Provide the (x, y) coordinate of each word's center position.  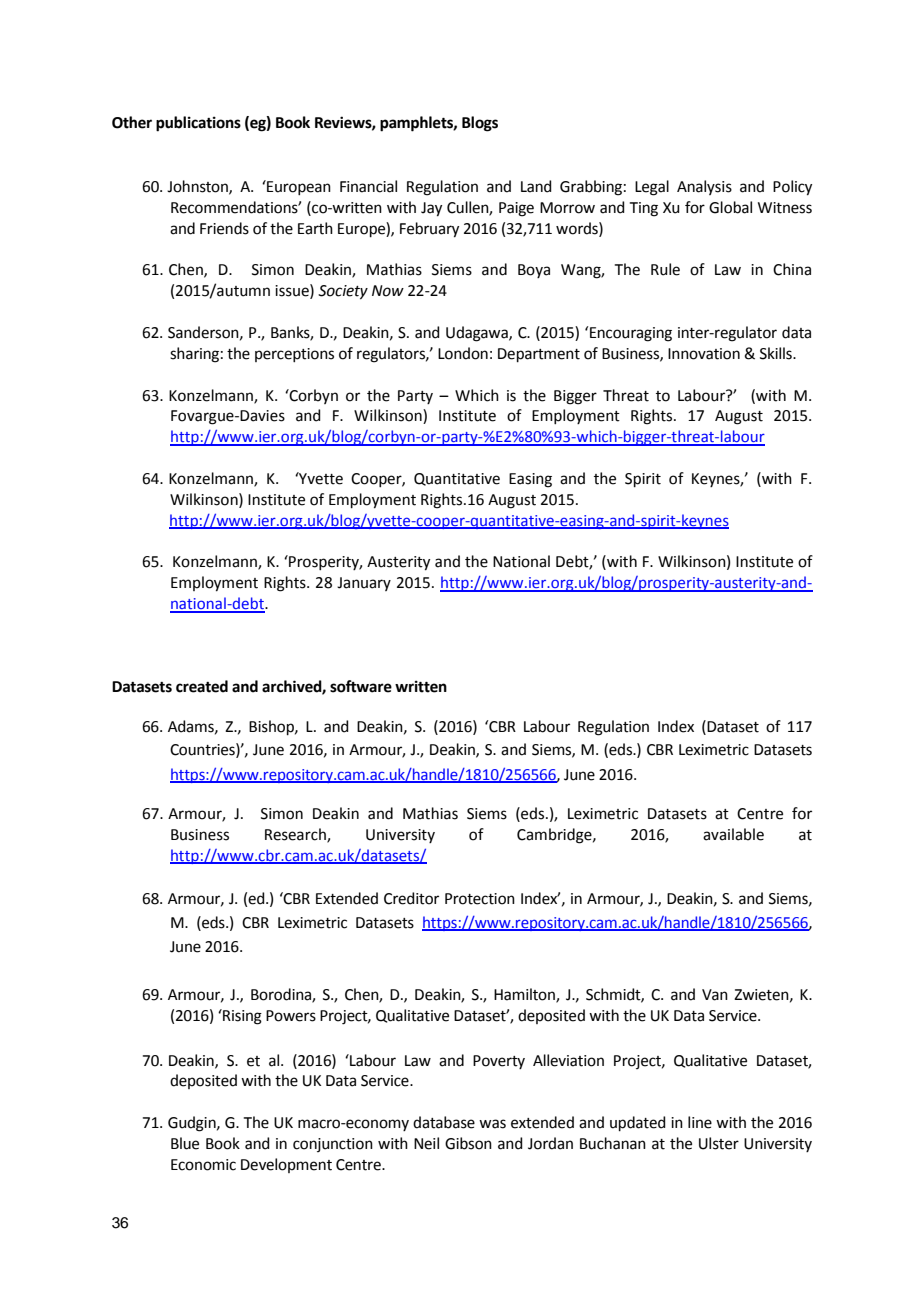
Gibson (468, 1143)
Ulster (719, 1143)
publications (198, 124)
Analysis (704, 187)
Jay (431, 209)
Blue (185, 1143)
